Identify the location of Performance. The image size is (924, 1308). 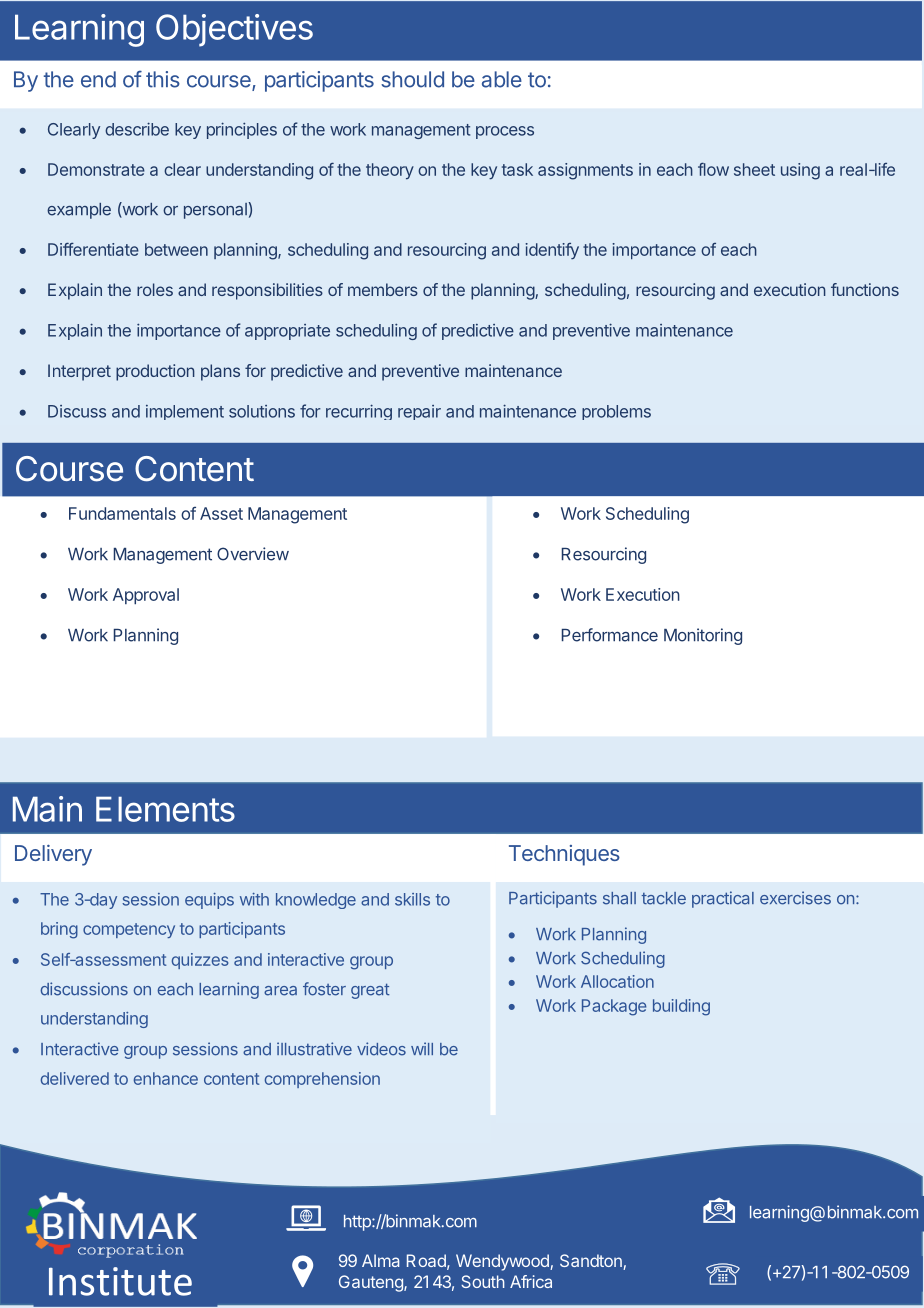
(610, 635).
